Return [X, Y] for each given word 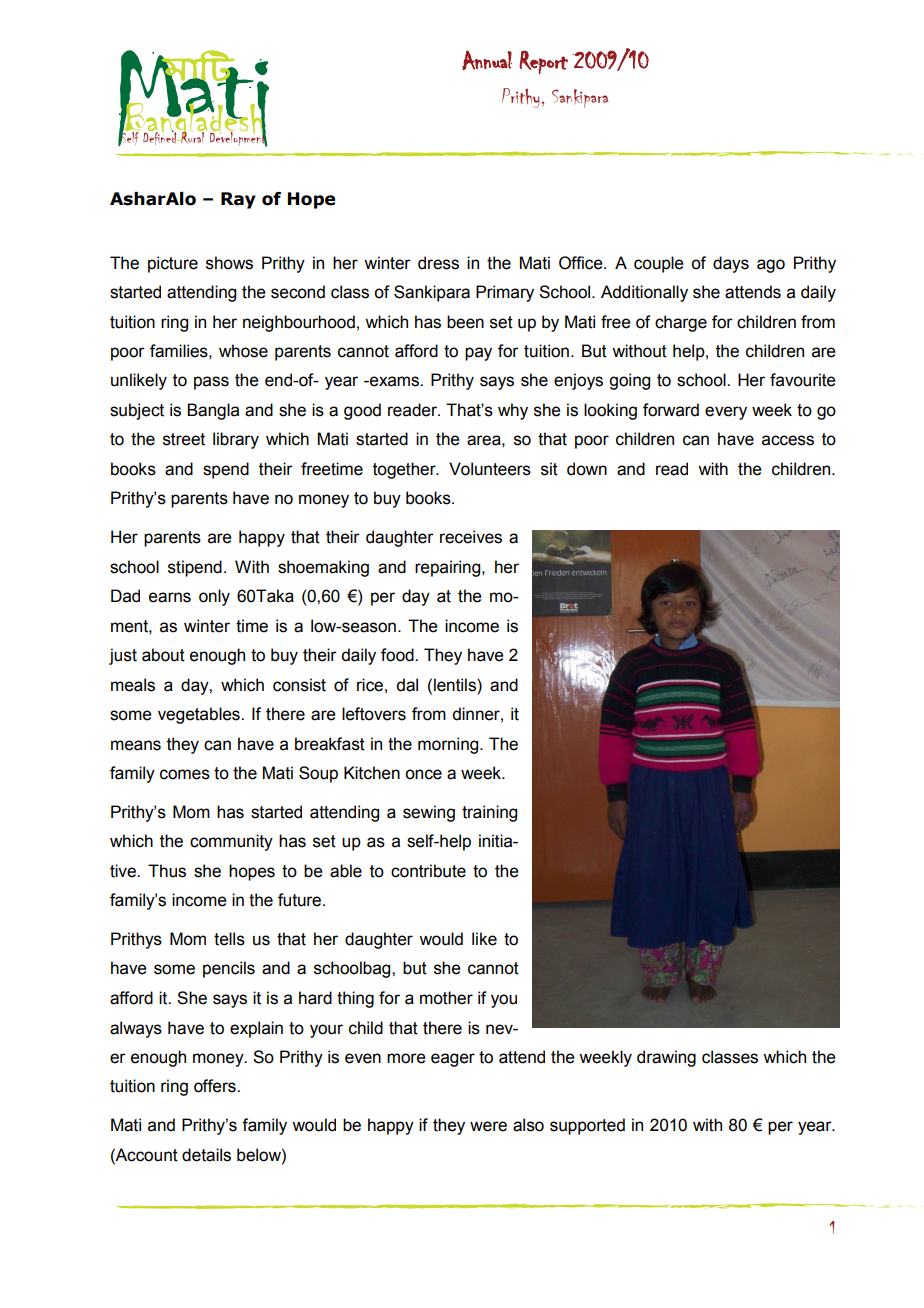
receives [471, 537]
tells [229, 939]
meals [133, 685]
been [465, 322]
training [489, 813]
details [206, 1155]
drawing [666, 1058]
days [731, 264]
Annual [487, 60]
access [788, 440]
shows [229, 263]
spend [226, 470]
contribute [428, 871]
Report [543, 62]
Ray [238, 200]
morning [449, 745]
